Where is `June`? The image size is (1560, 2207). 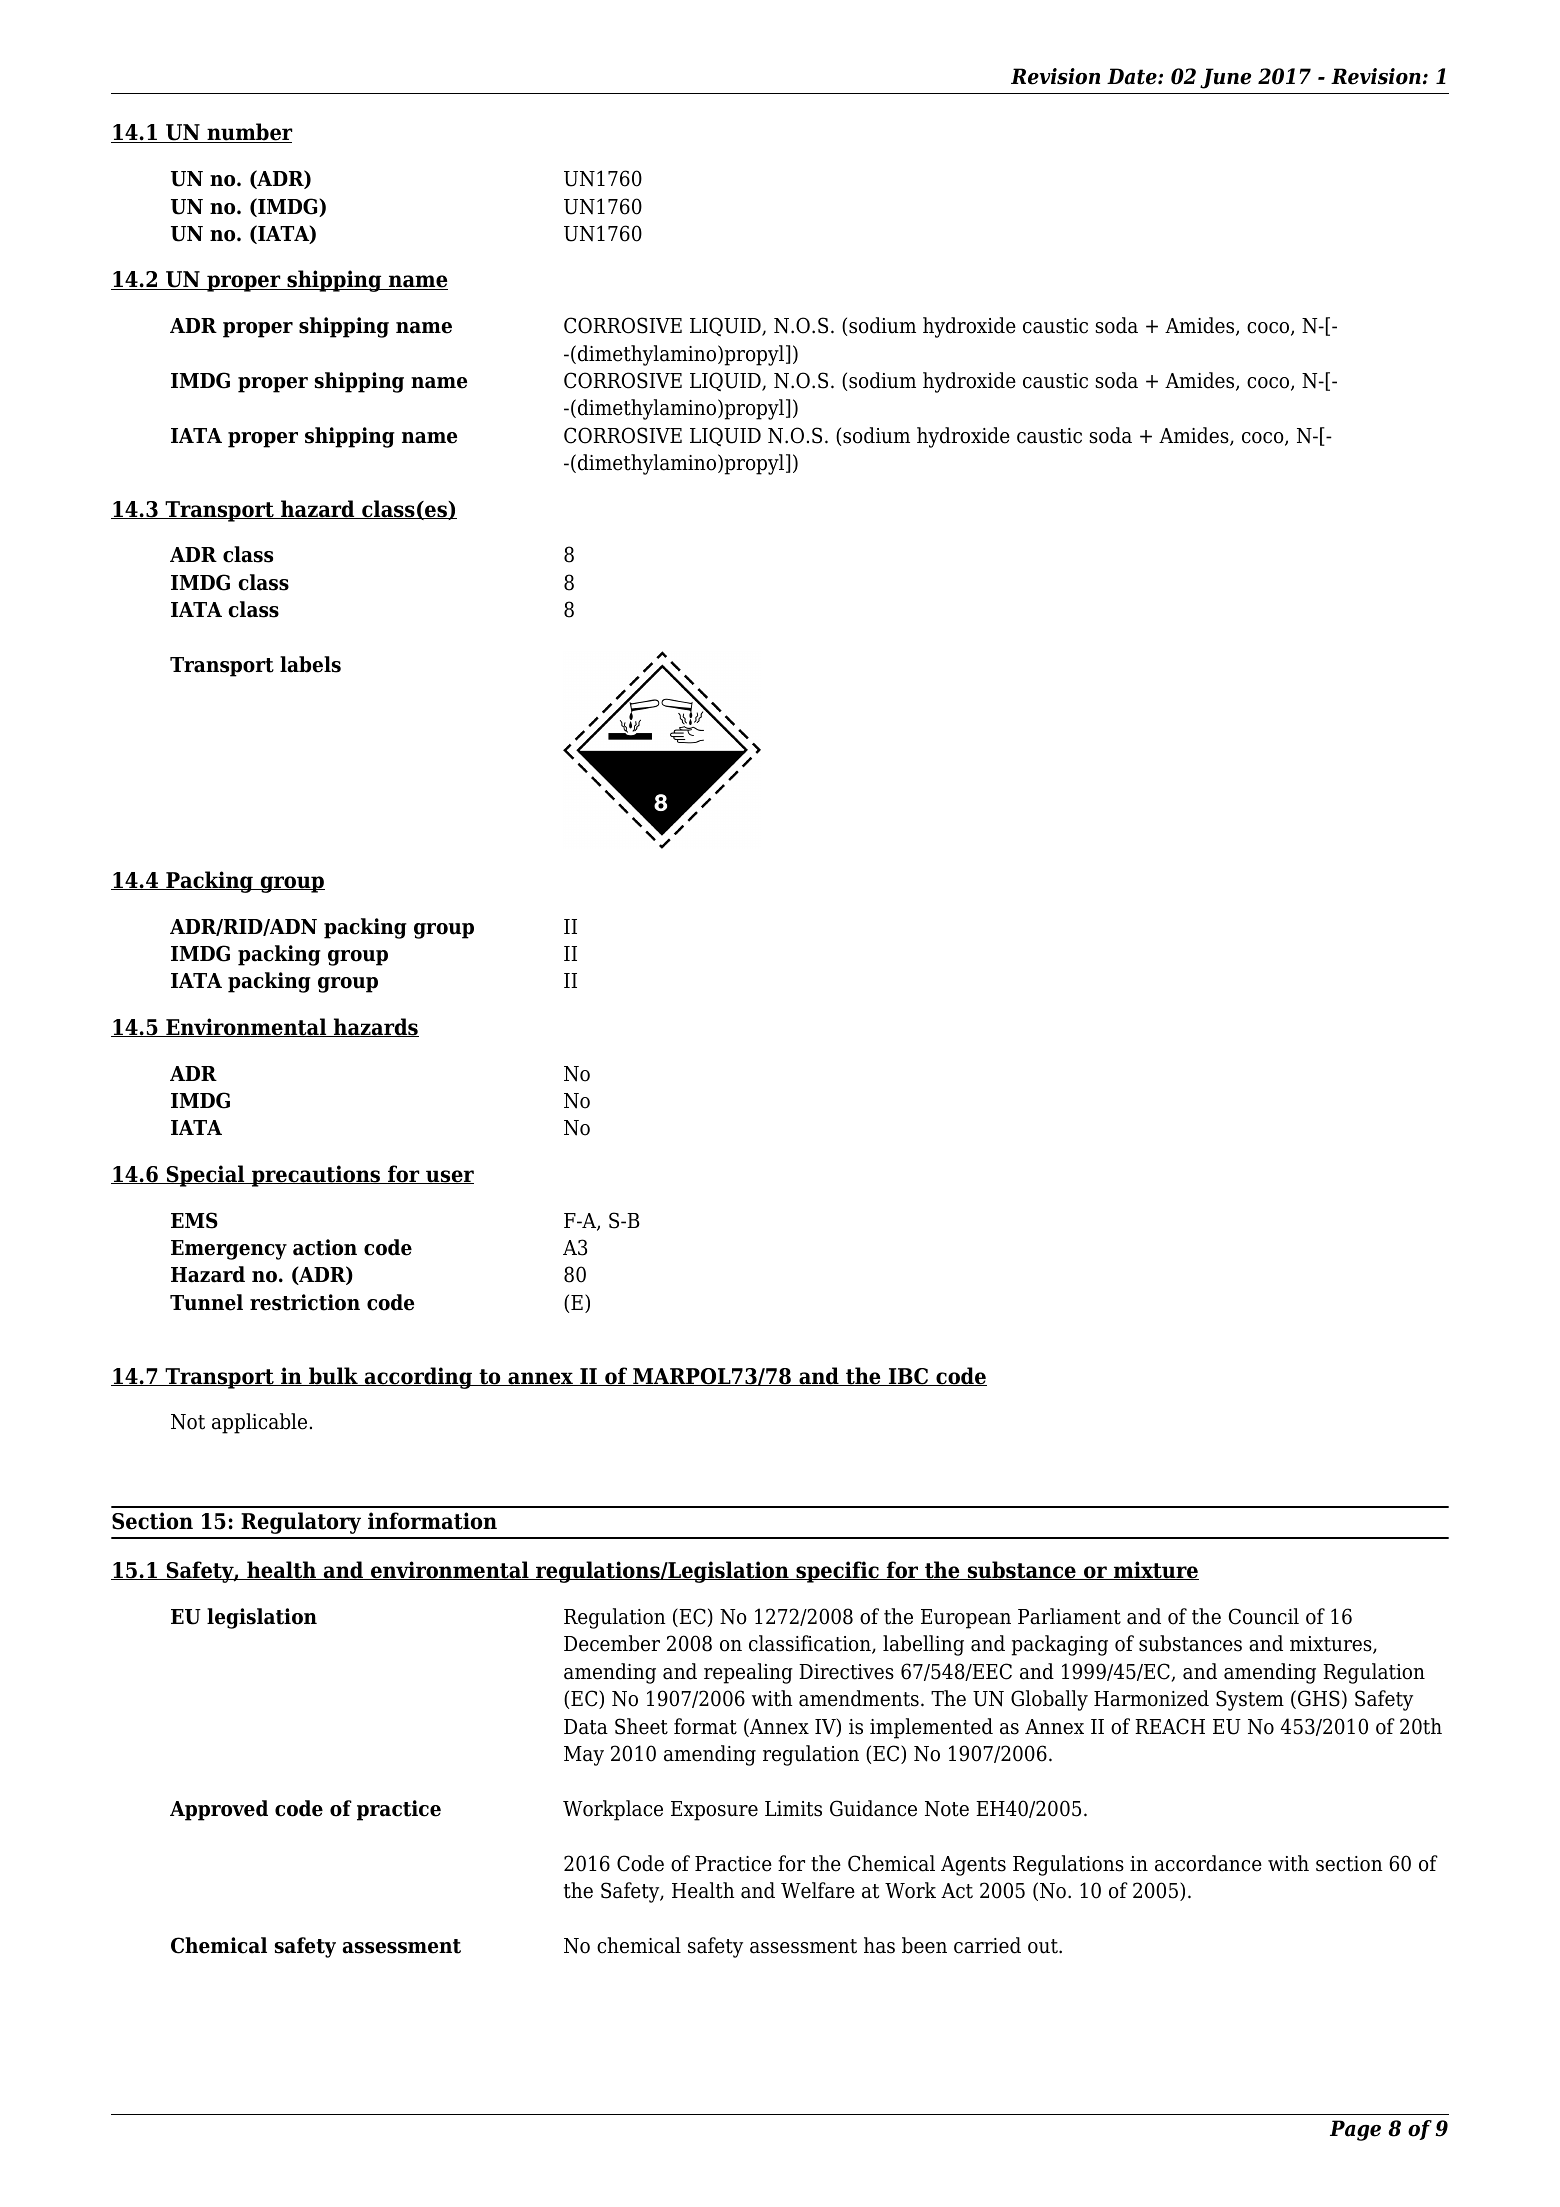 June is located at coordinates (1225, 78).
